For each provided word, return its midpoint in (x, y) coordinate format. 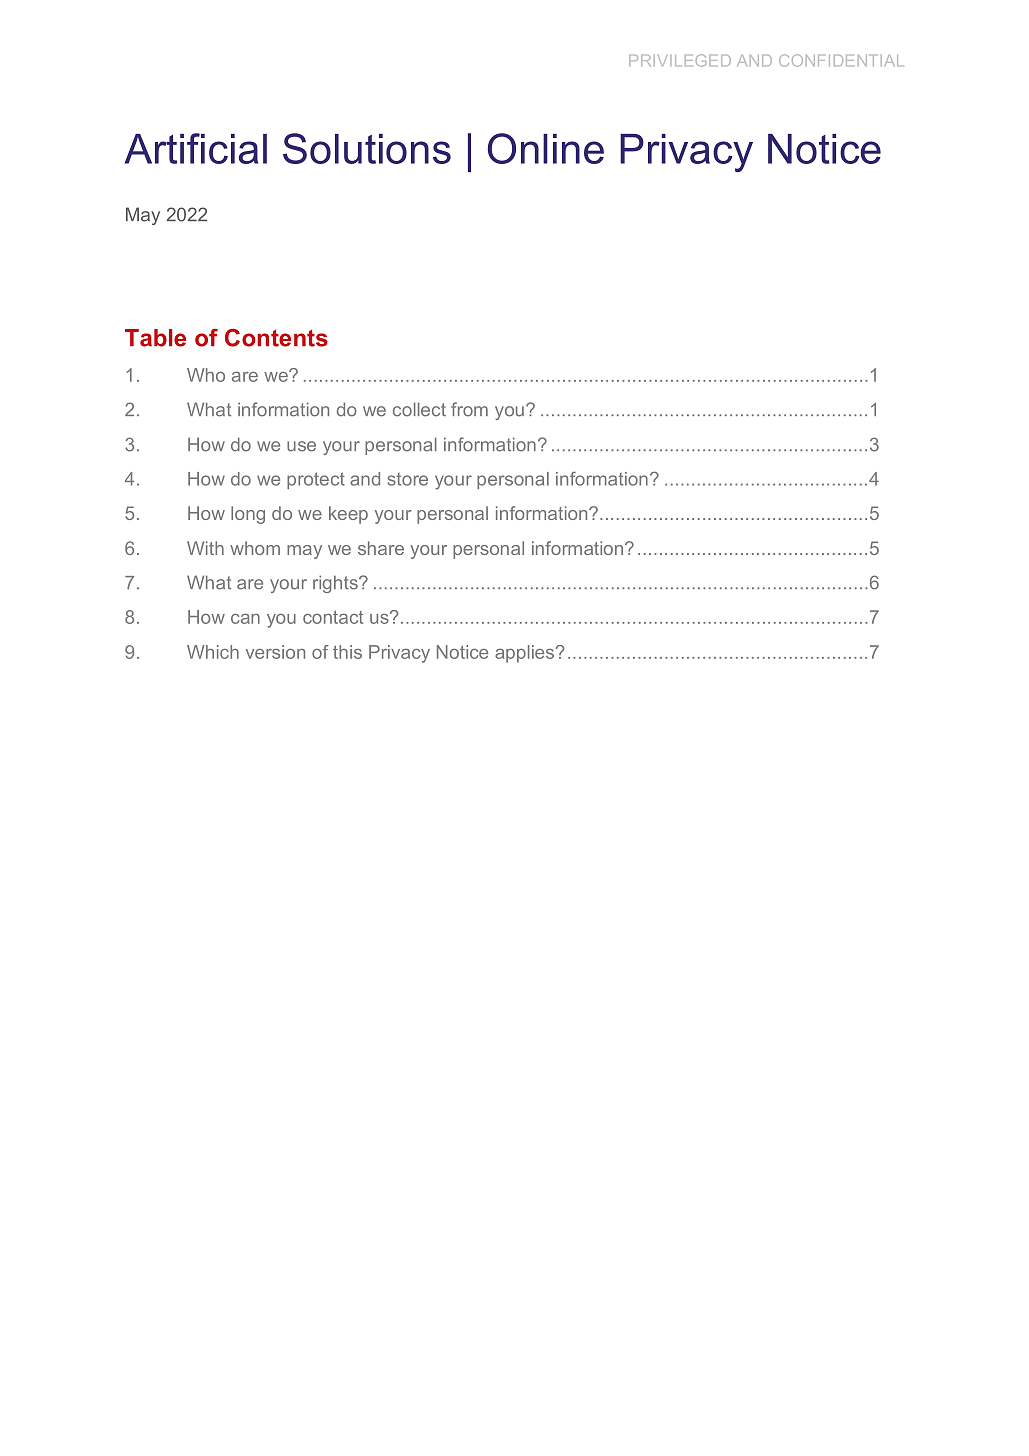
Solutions (367, 148)
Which (213, 652)
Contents (276, 338)
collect (419, 409)
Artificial (196, 148)
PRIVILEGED (680, 60)
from (469, 409)
